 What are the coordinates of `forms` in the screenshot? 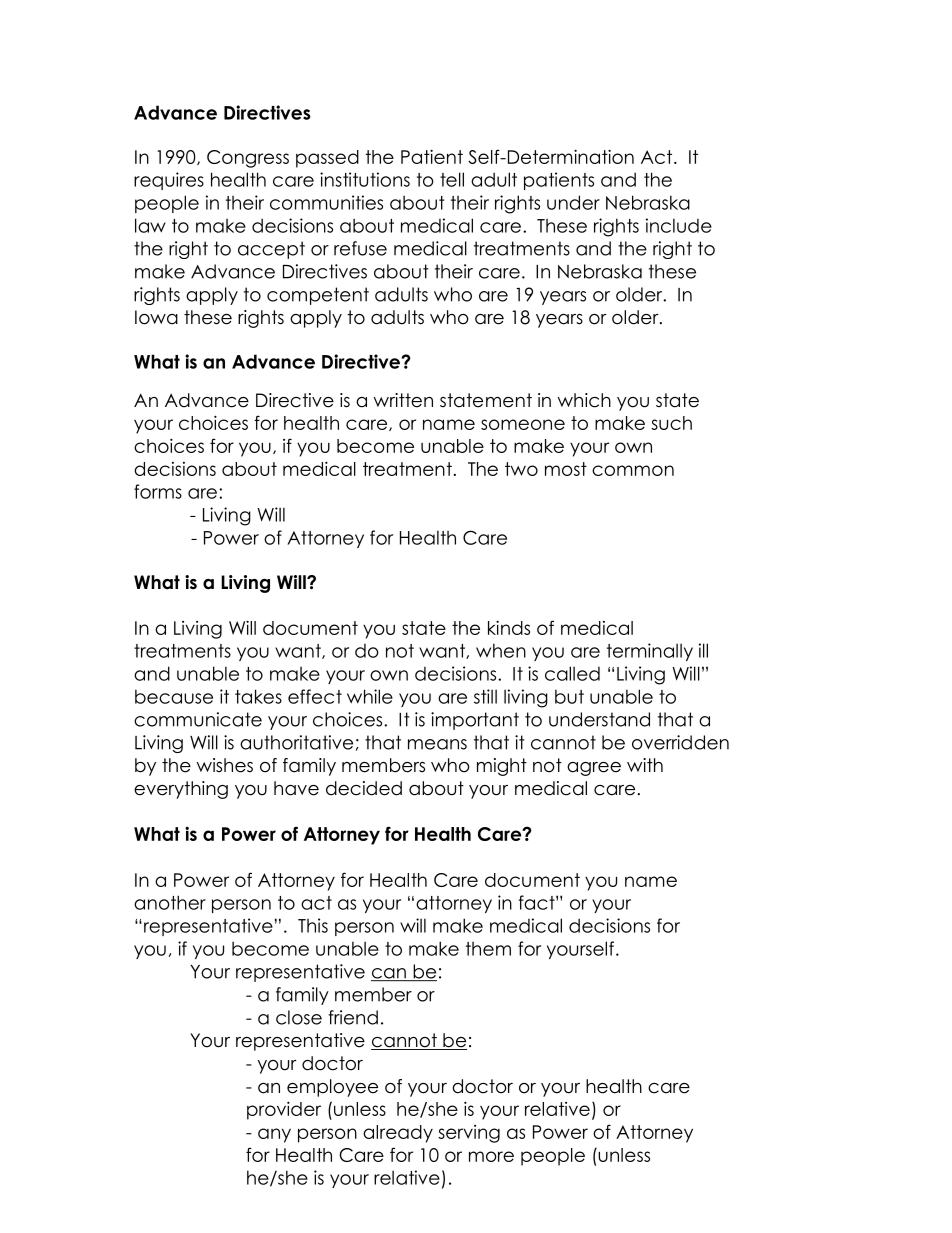 It's located at (158, 491).
